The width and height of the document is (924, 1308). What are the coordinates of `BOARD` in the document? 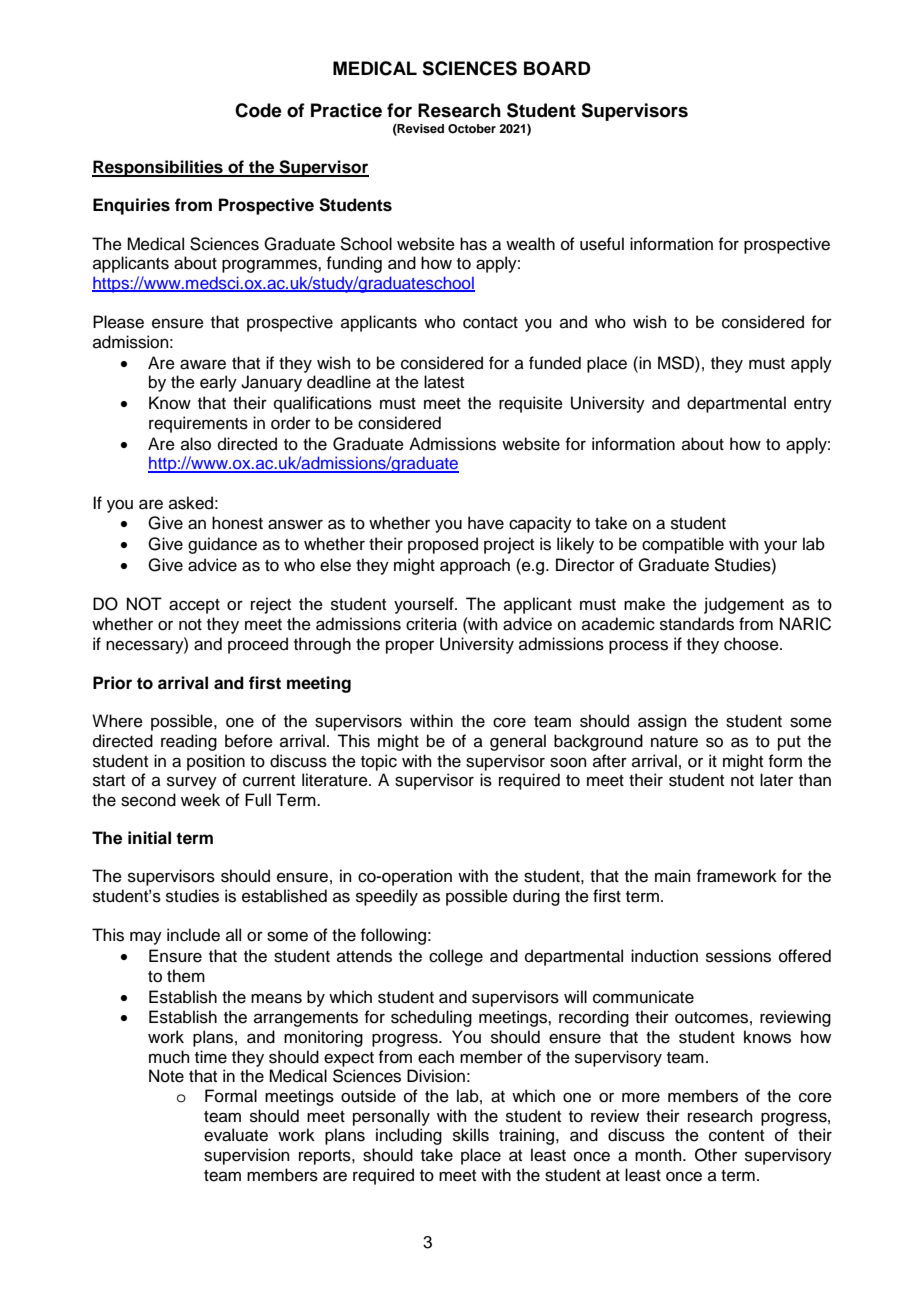 It's located at (557, 68).
